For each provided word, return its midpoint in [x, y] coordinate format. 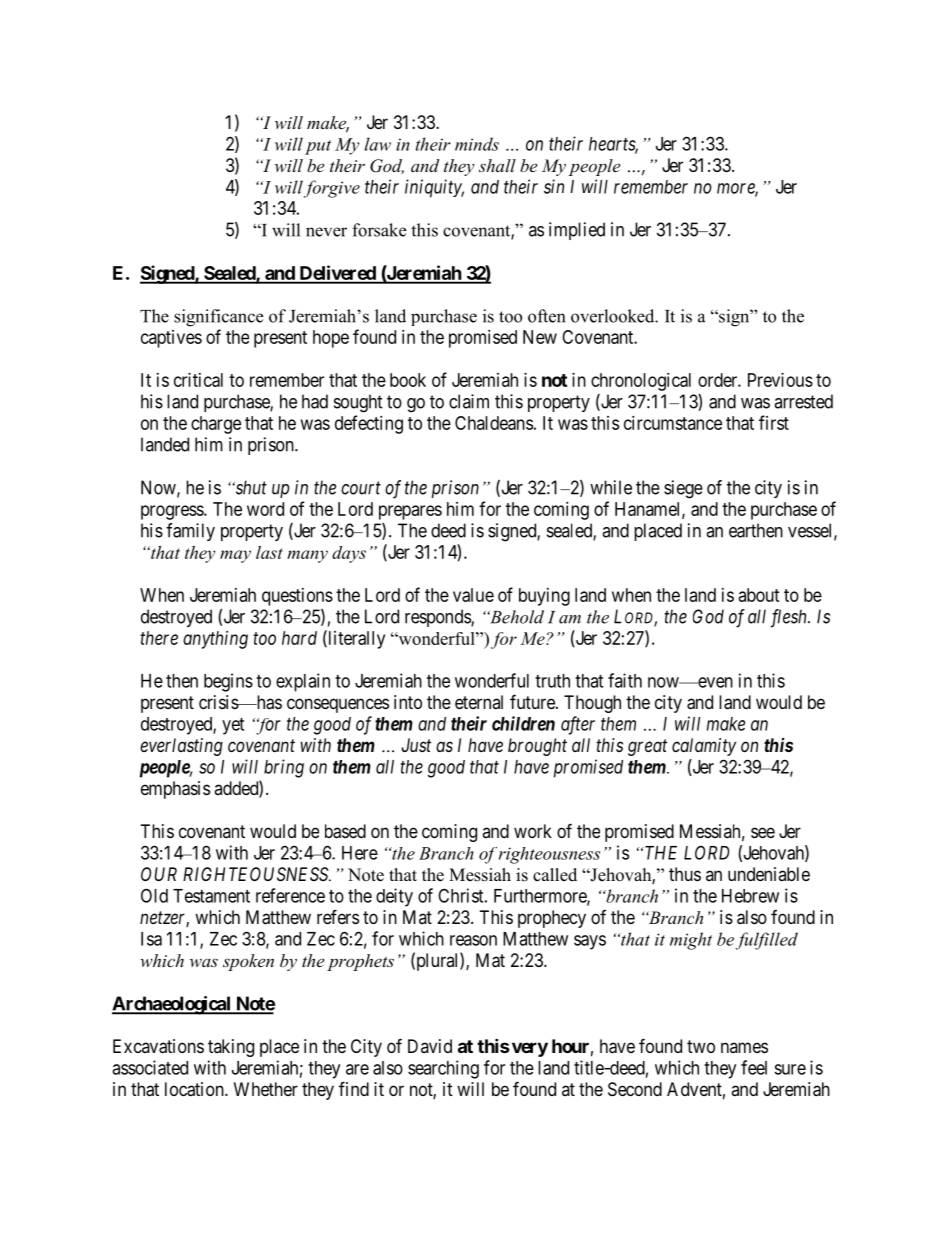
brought [537, 747]
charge [216, 425]
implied [577, 231]
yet [233, 726]
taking [231, 1048]
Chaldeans [494, 423]
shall [497, 165]
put [318, 147]
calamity [704, 747]
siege [683, 489]
